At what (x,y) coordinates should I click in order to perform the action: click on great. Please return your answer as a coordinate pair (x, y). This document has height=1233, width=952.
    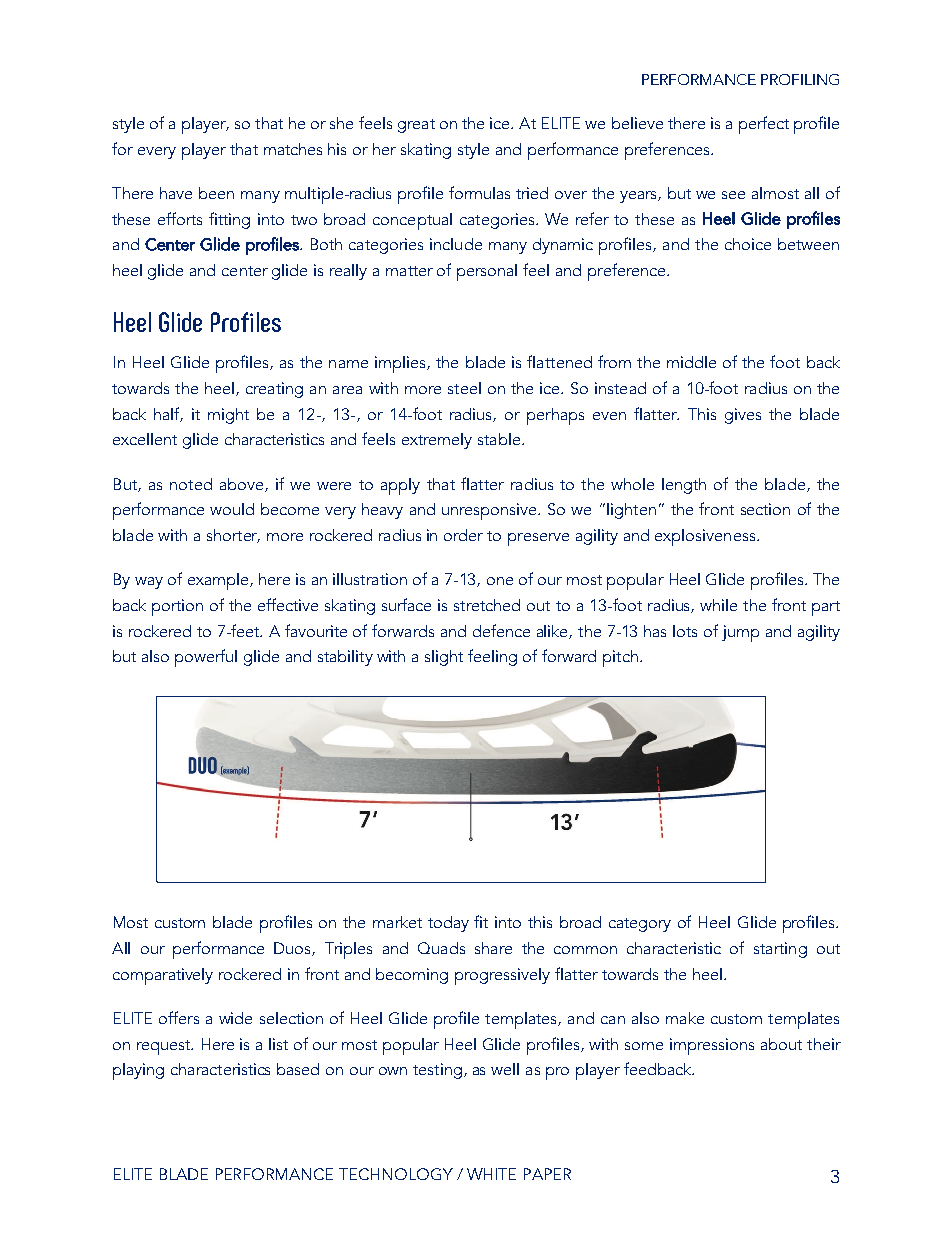
    Looking at the image, I should click on (416, 126).
